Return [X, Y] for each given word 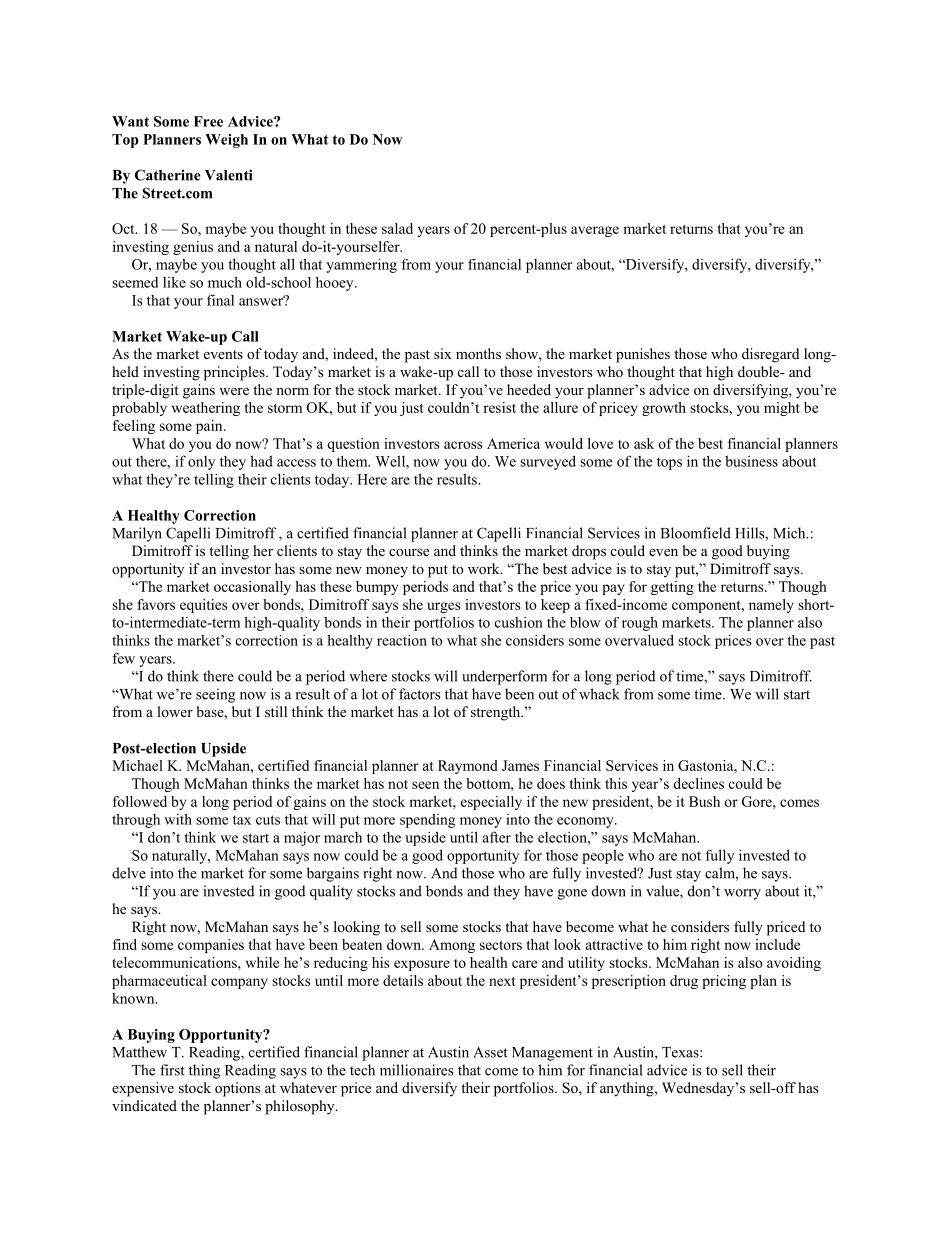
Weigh [226, 141]
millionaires [417, 1070]
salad [397, 228]
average [595, 231]
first [172, 1070]
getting [672, 588]
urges [443, 607]
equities [203, 606]
